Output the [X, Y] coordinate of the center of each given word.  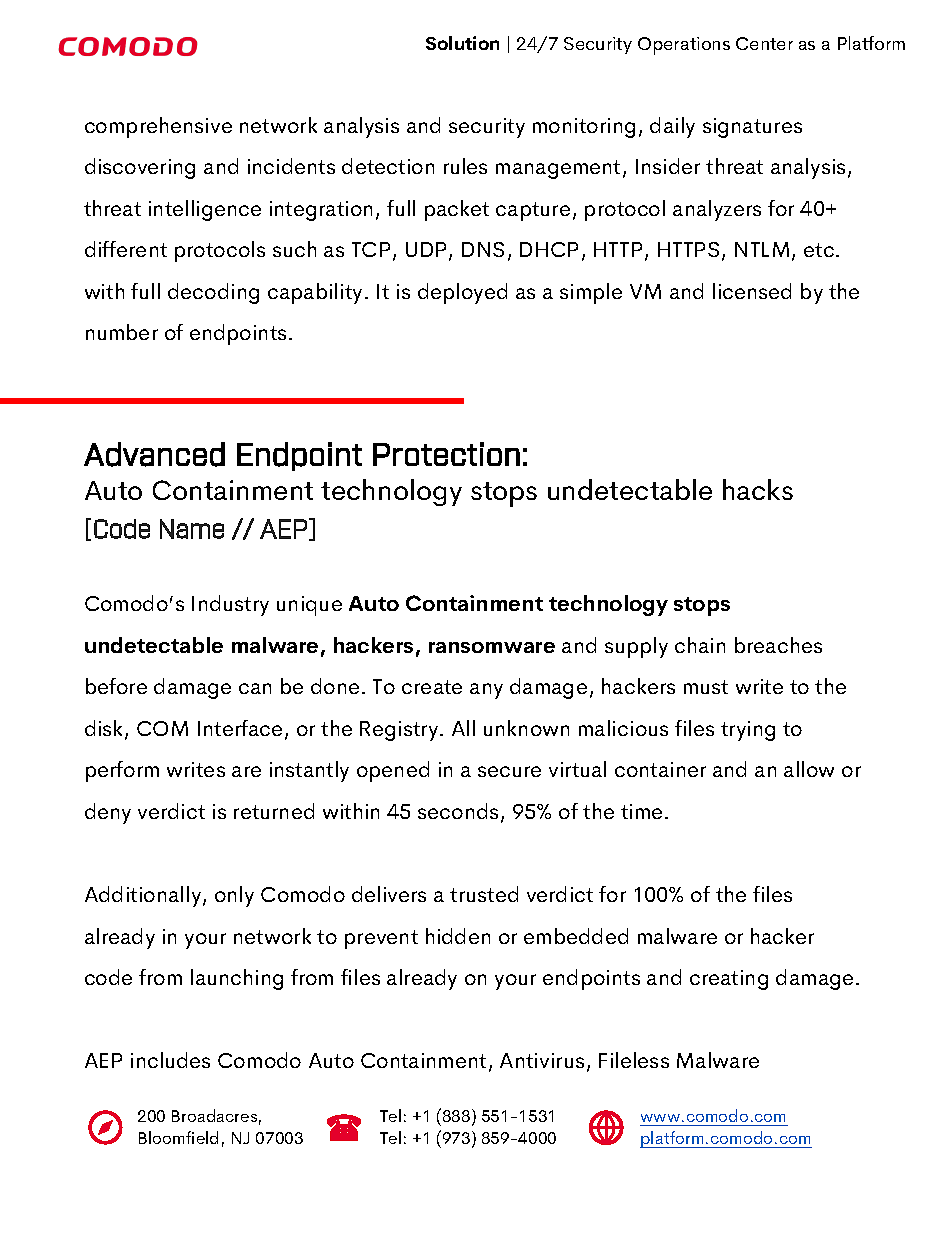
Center [764, 43]
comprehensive [158, 127]
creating [729, 980]
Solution [462, 43]
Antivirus [542, 1060]
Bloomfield [178, 1137]
